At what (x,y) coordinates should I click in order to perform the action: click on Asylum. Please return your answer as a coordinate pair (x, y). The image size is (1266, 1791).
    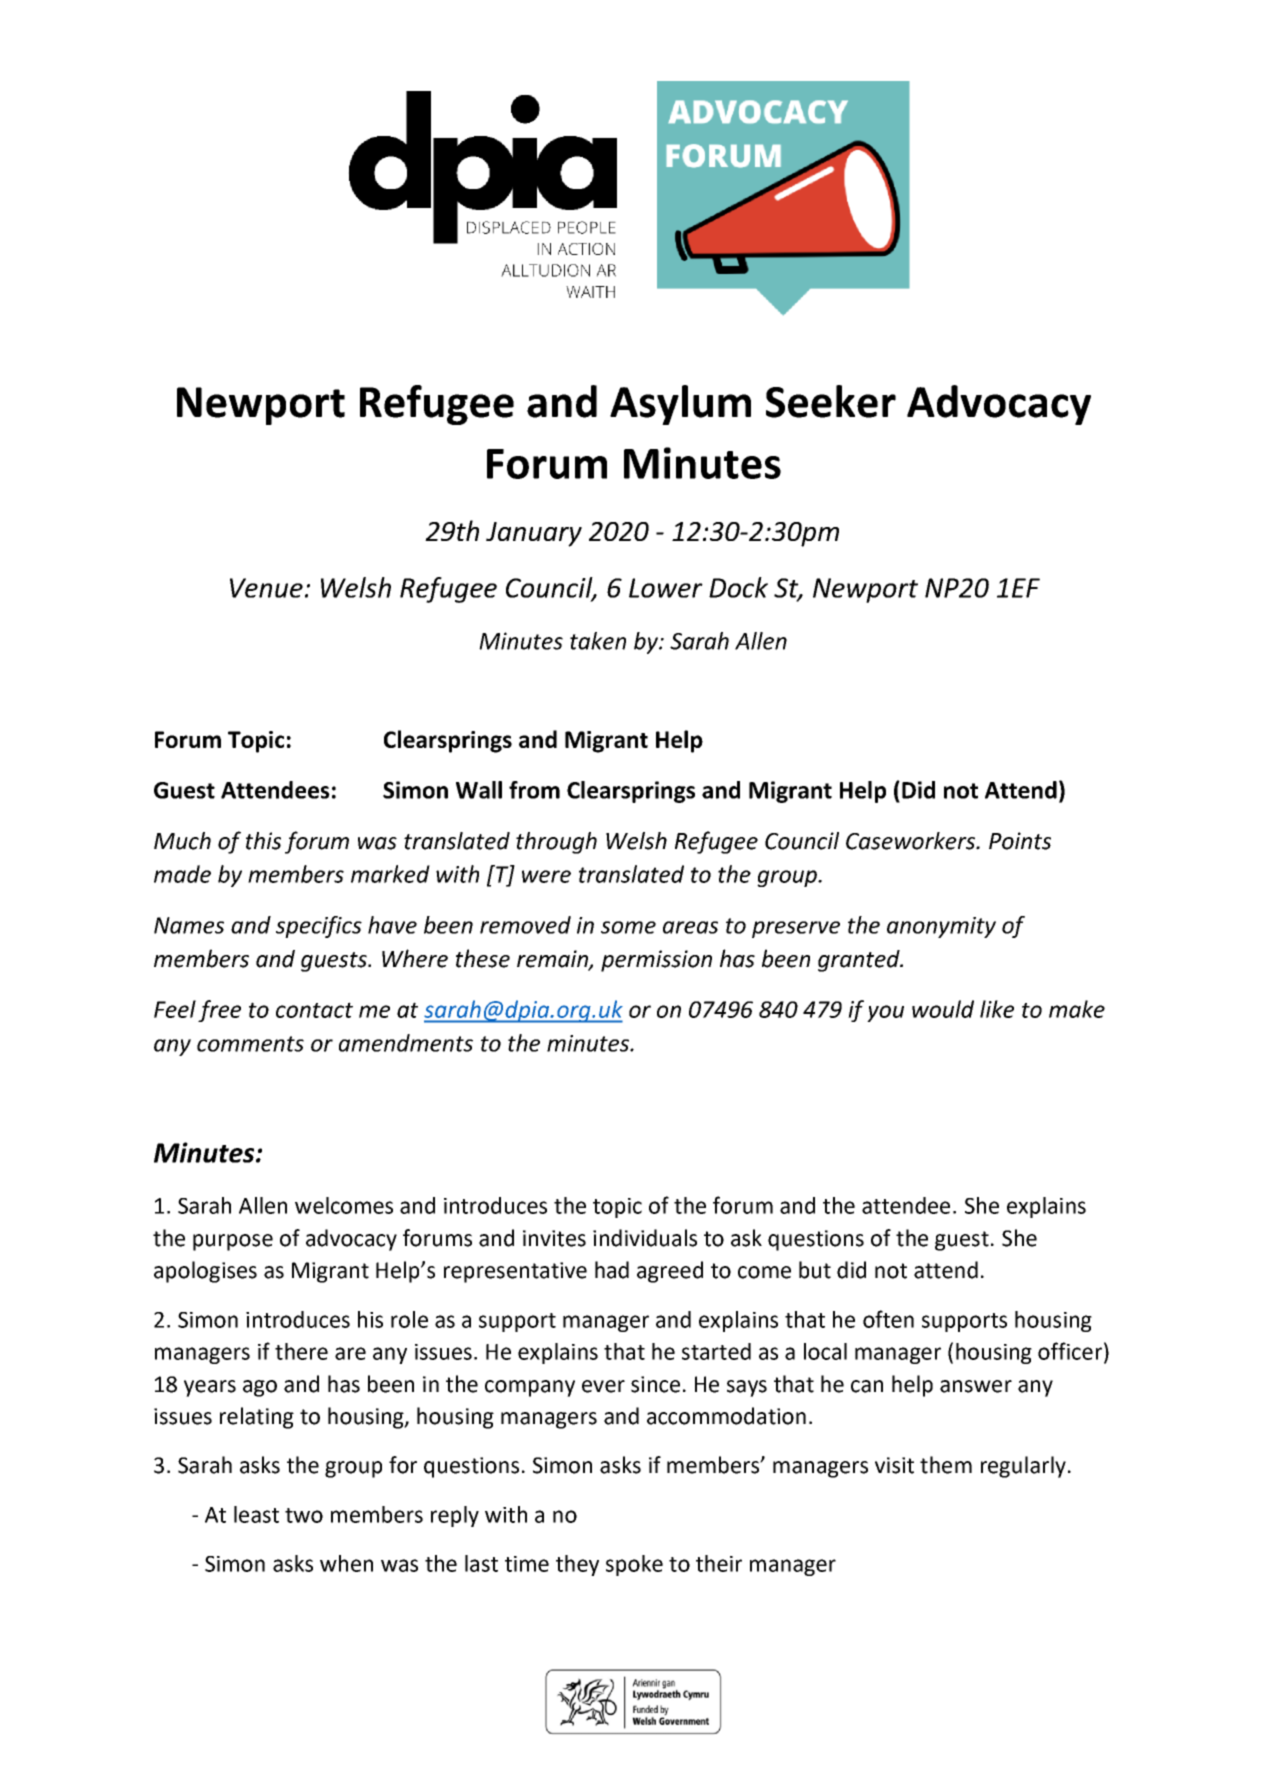
    Looking at the image, I should click on (680, 405).
